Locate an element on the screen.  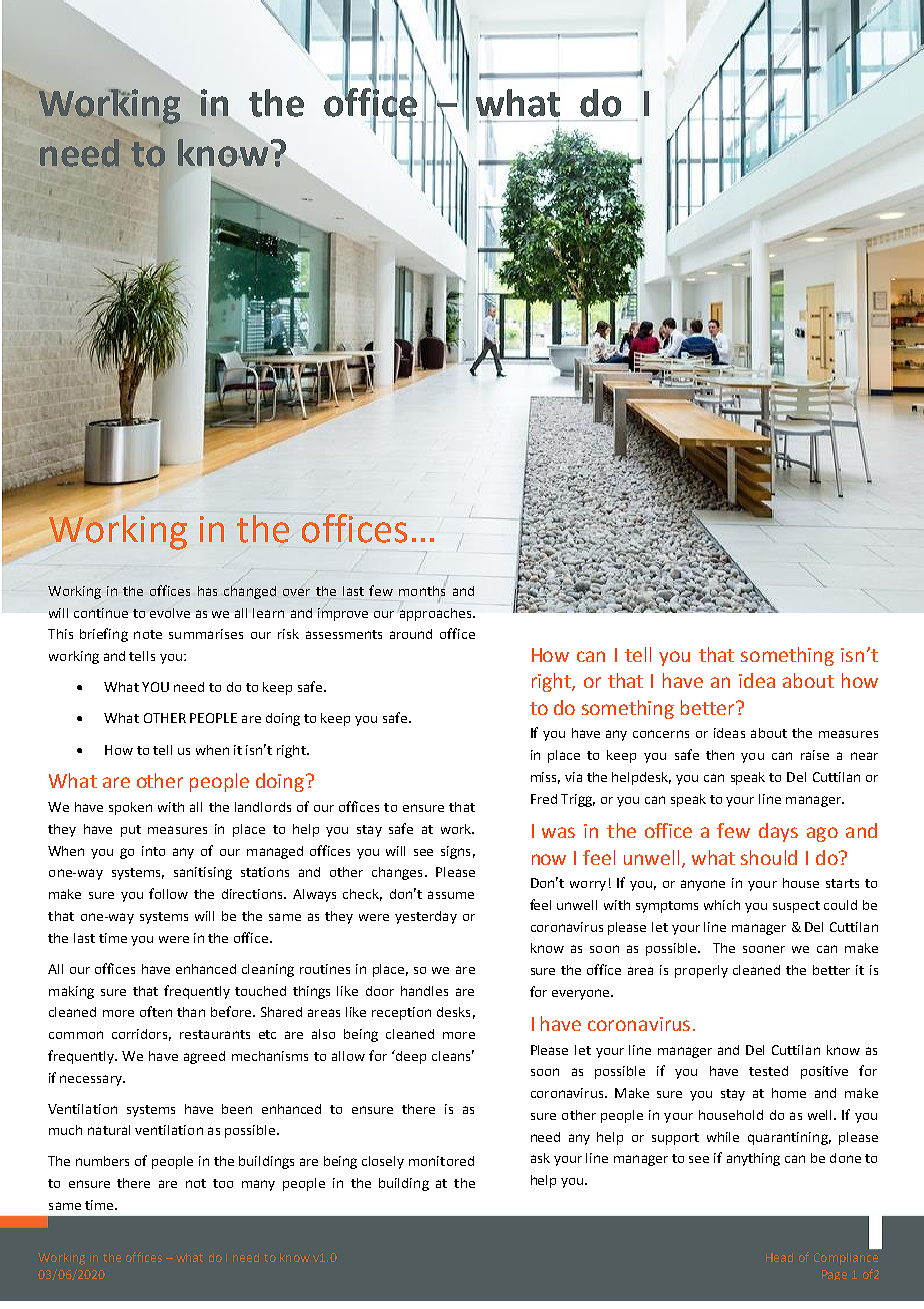
approaches is located at coordinates (436, 613).
